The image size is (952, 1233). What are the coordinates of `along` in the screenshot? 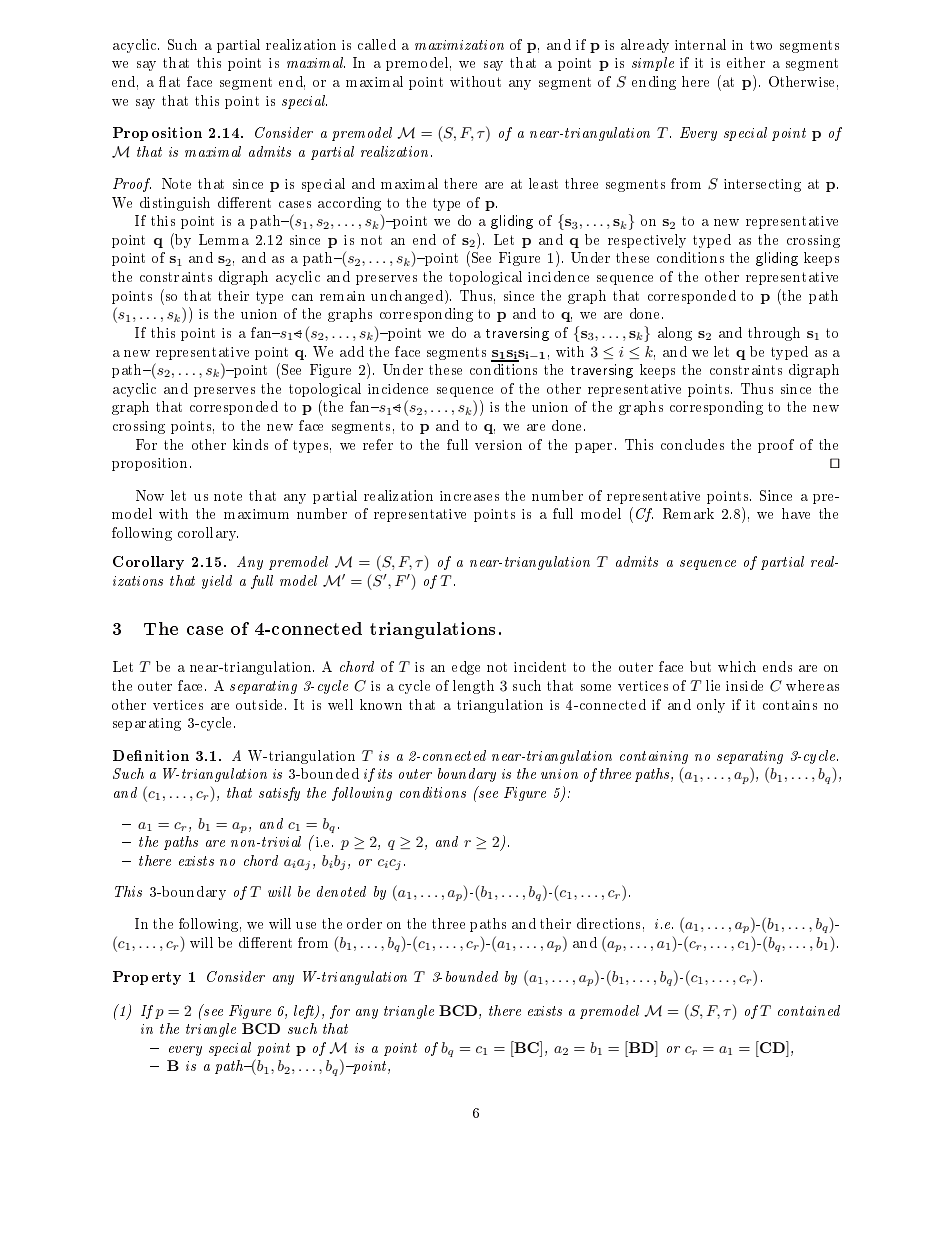 It's located at (675, 334).
